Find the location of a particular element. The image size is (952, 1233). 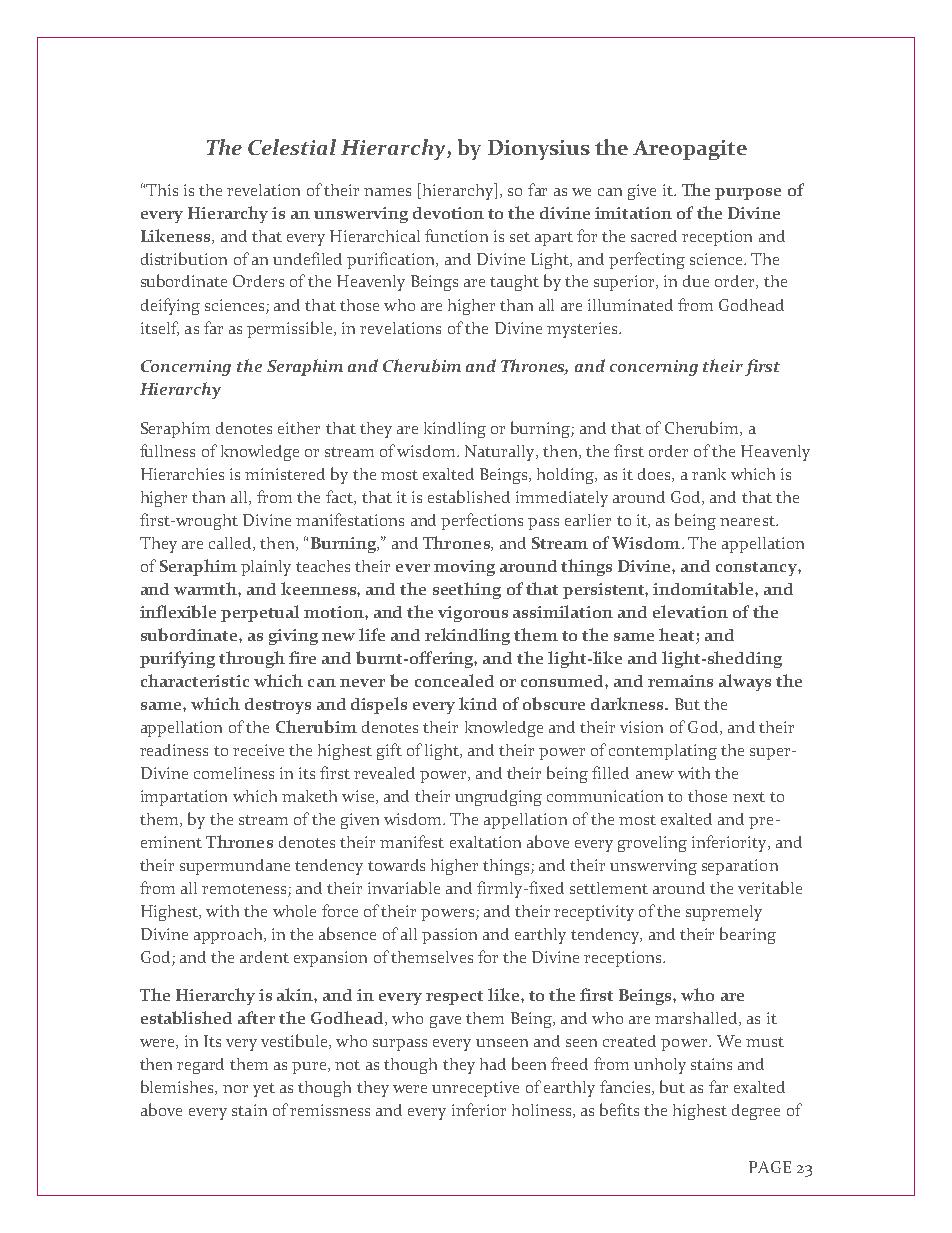

groveling is located at coordinates (652, 844).
